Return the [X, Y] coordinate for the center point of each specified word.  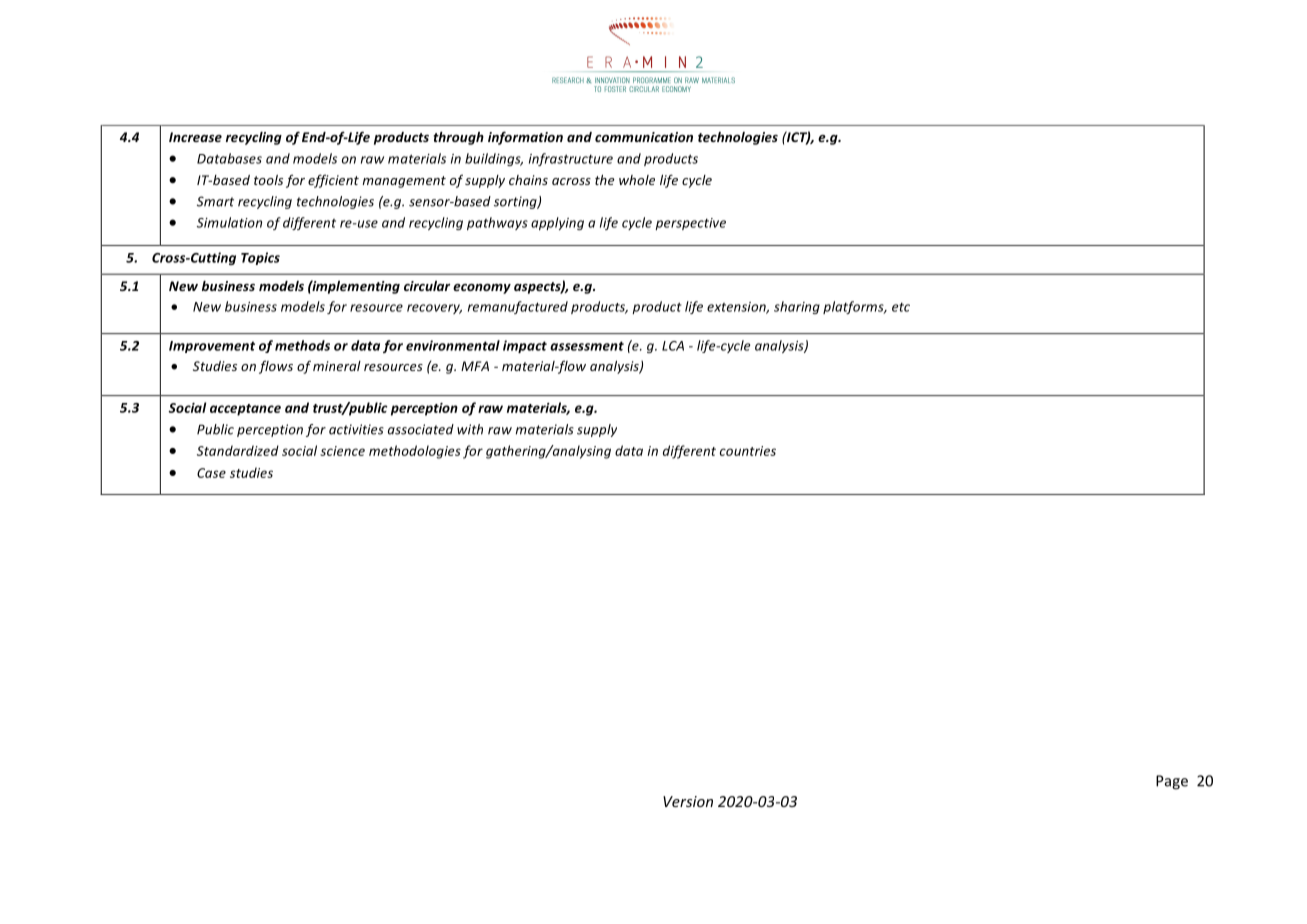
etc [901, 307]
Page [1172, 782]
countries [748, 451]
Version [688, 801]
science [342, 451]
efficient [333, 181]
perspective [690, 224]
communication [644, 137]
